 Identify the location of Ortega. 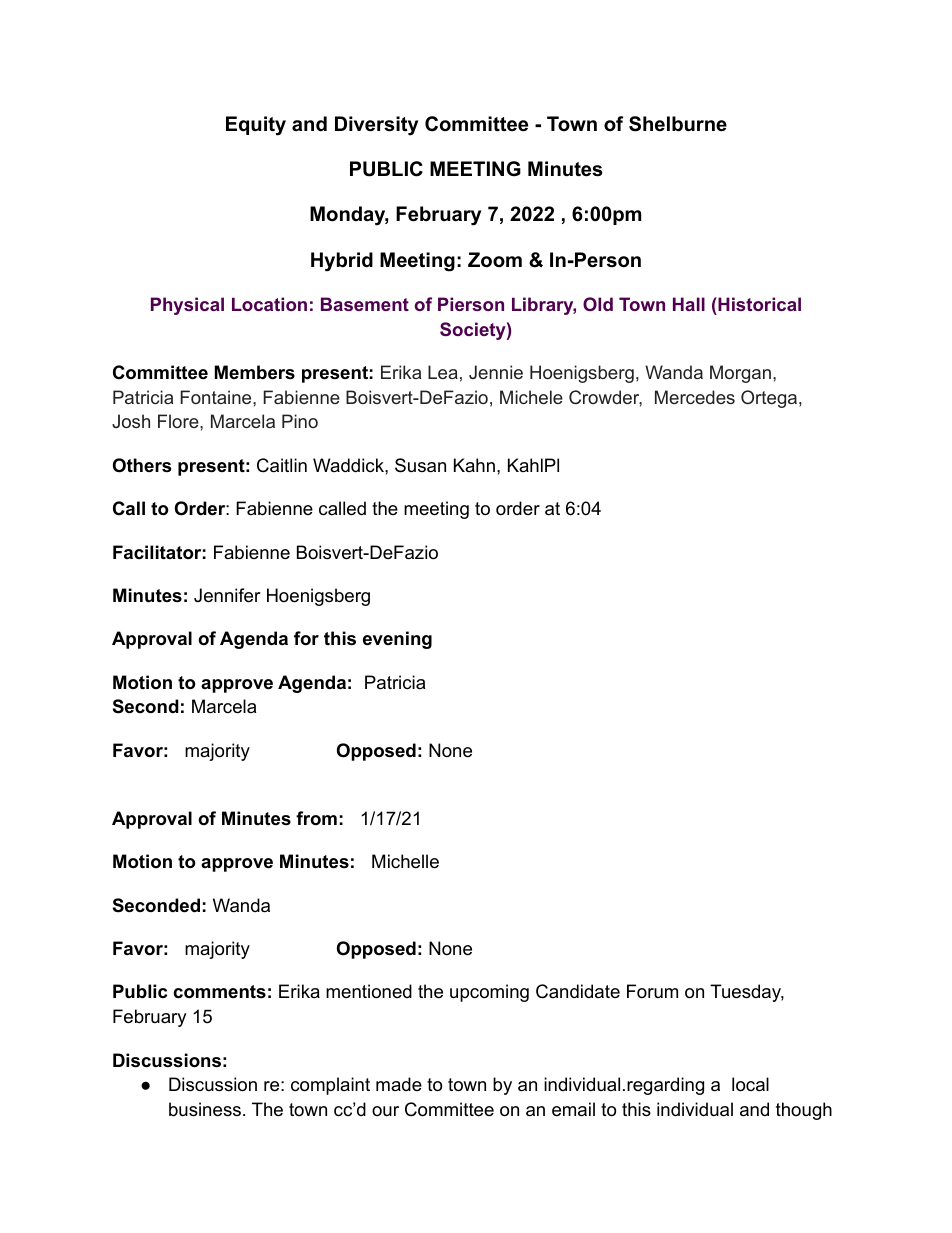
(769, 399).
